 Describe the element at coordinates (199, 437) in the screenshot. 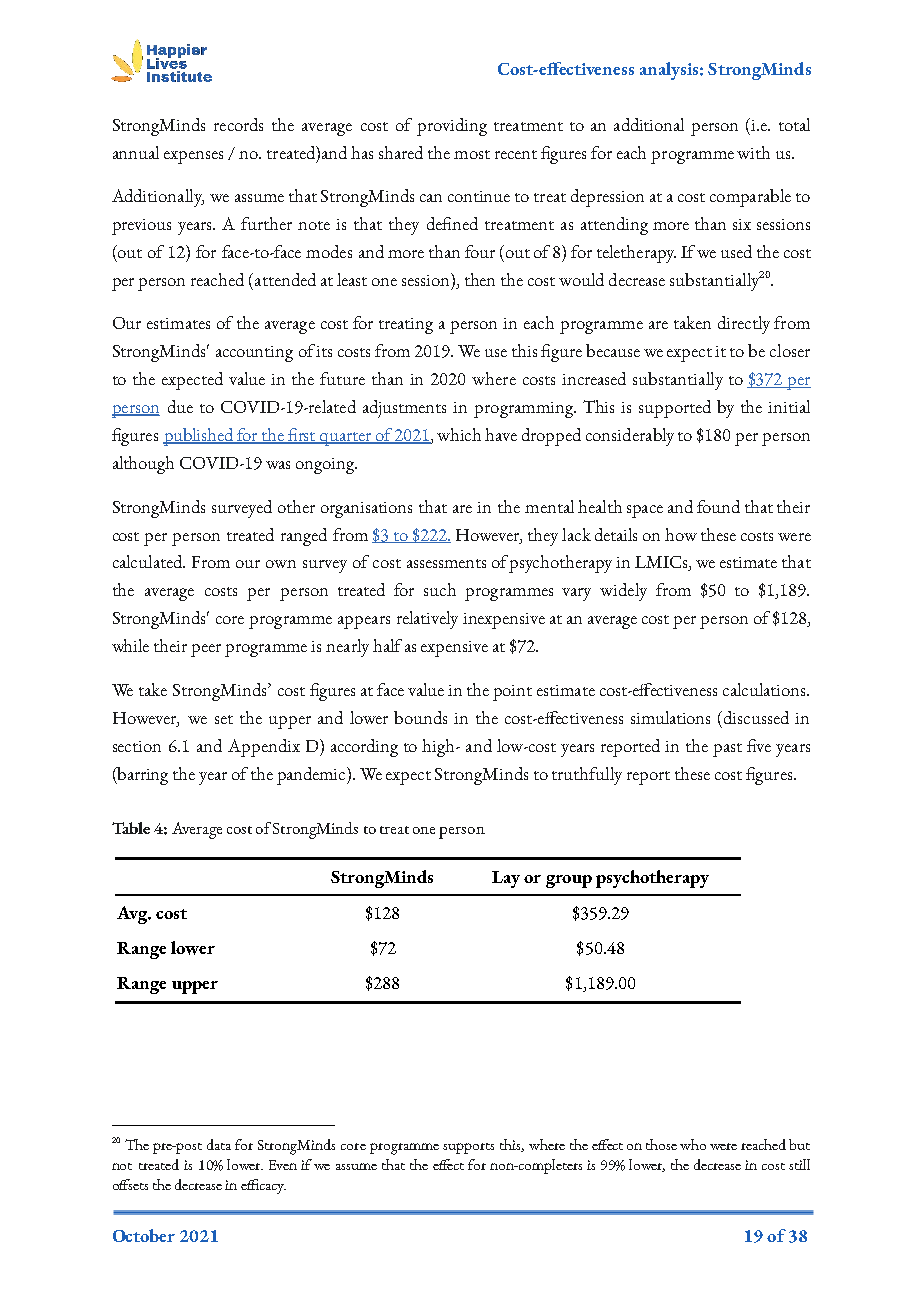

I see `published` at that location.
